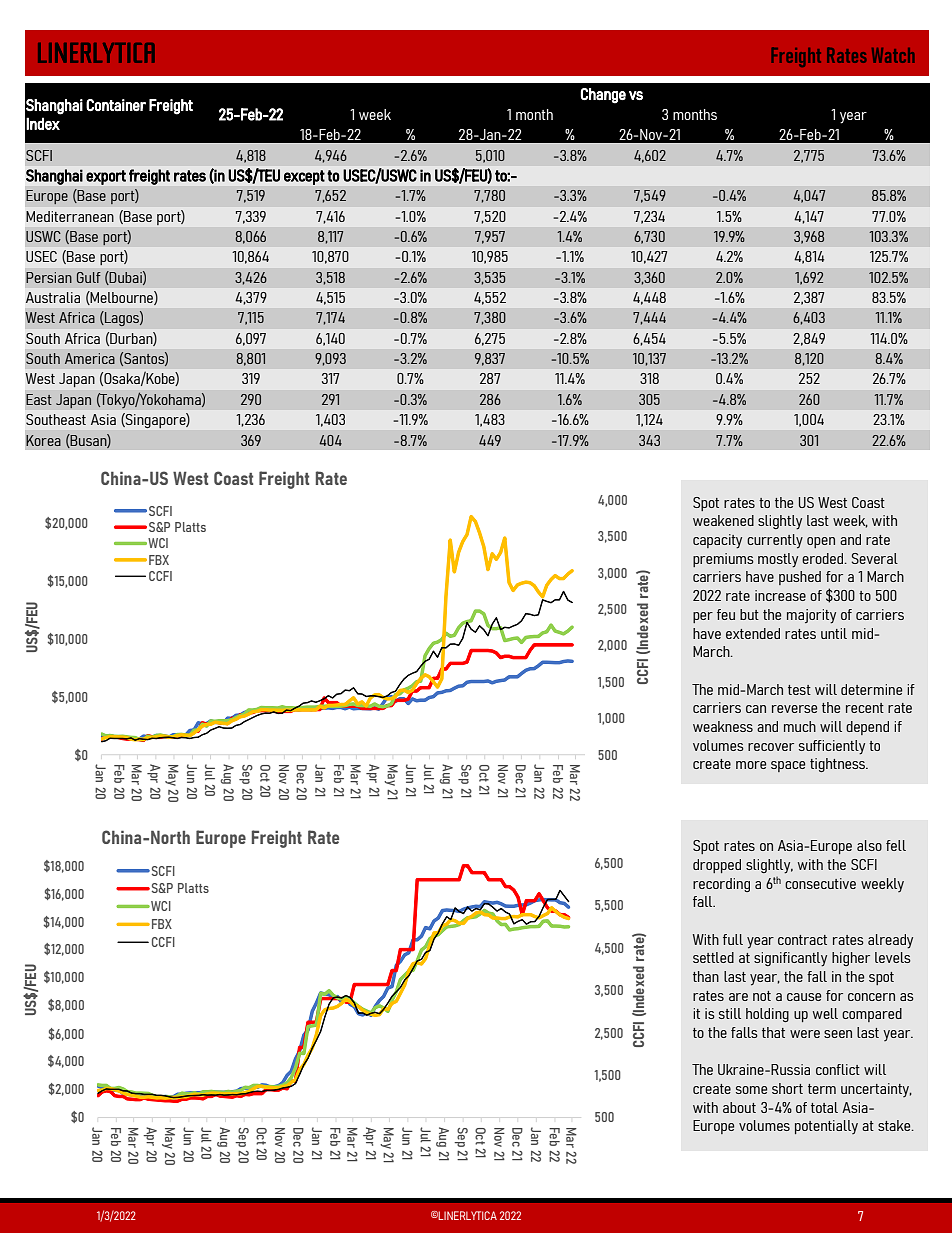 The width and height of the document is (952, 1233). Describe the element at coordinates (43, 440) in the document. I see `Korea` at that location.
